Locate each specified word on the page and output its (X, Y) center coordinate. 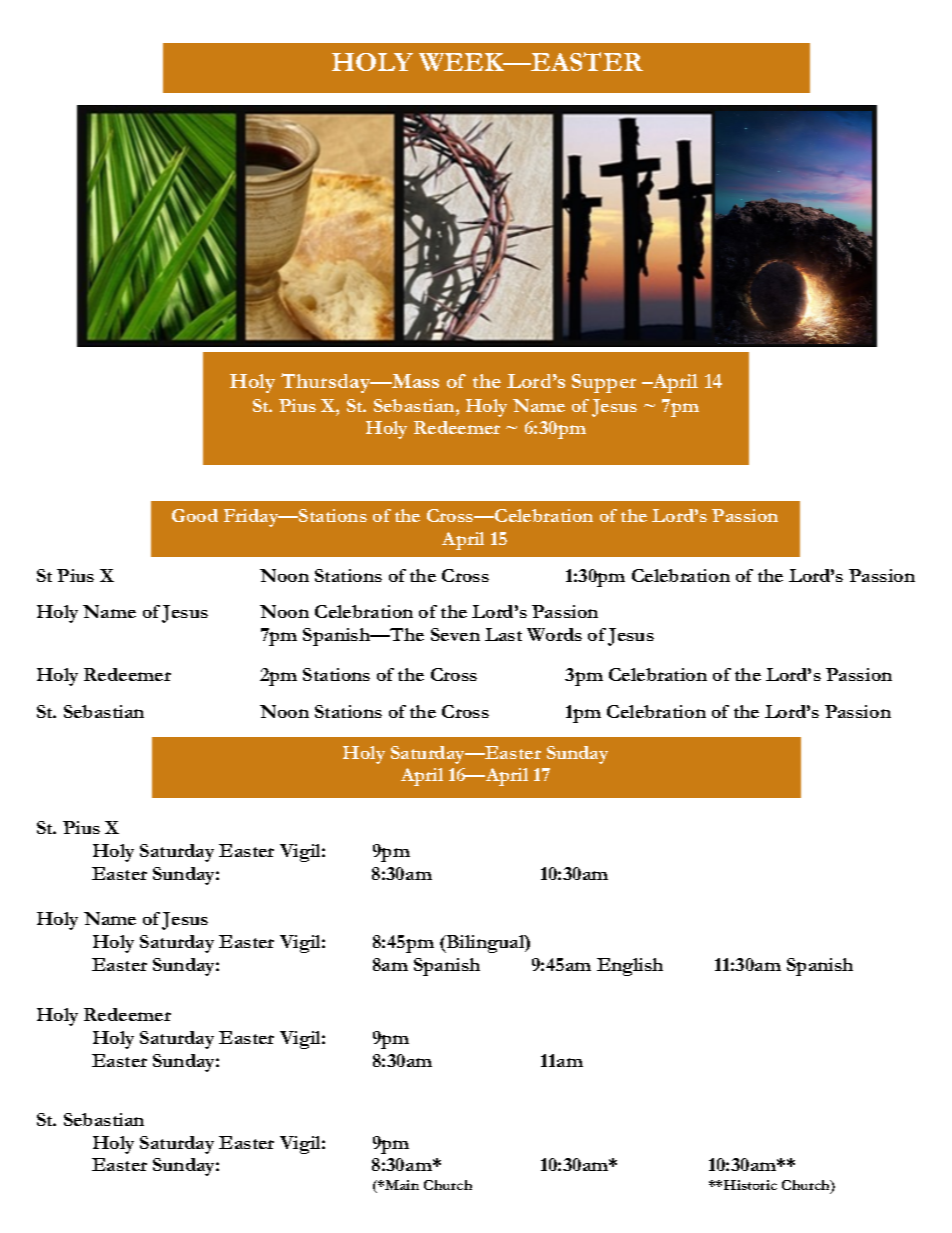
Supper (604, 383)
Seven (455, 634)
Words (554, 634)
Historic (750, 1185)
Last (503, 634)
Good (195, 515)
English (630, 967)
